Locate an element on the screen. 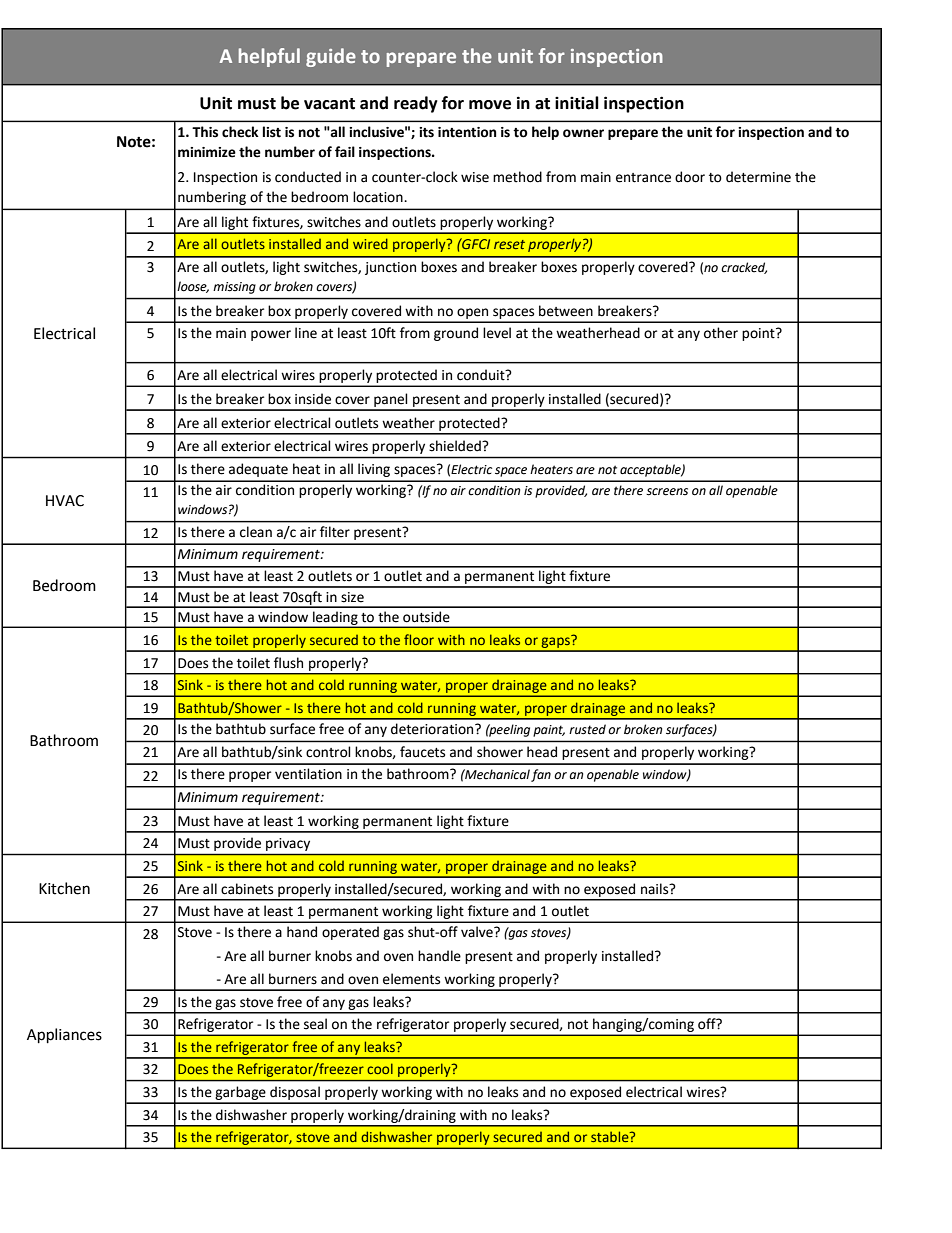 This screenshot has width=952, height=1233. junction is located at coordinates (390, 268).
